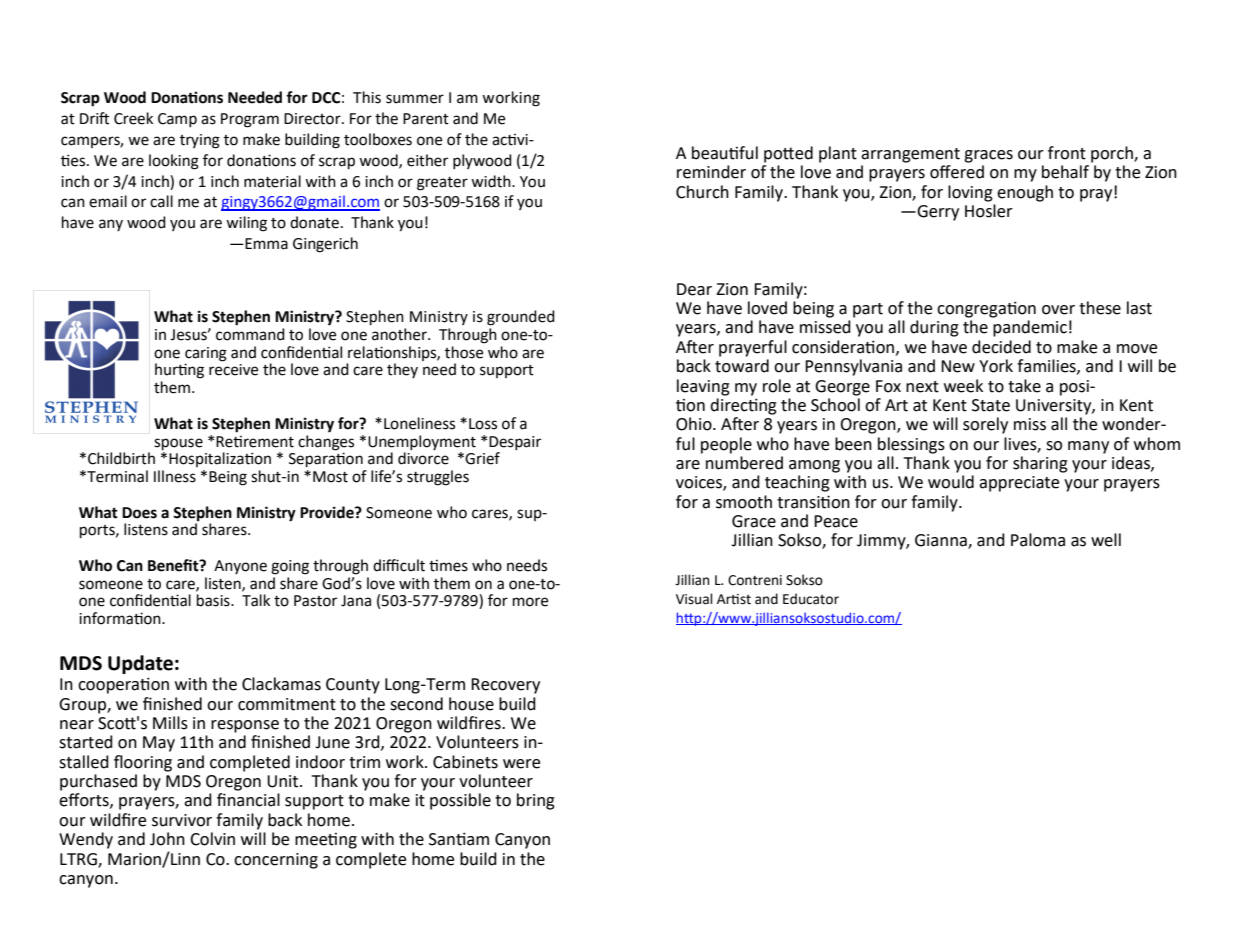 The image size is (1233, 952). What do you see at coordinates (744, 463) in the screenshot?
I see `numbered` at bounding box center [744, 463].
